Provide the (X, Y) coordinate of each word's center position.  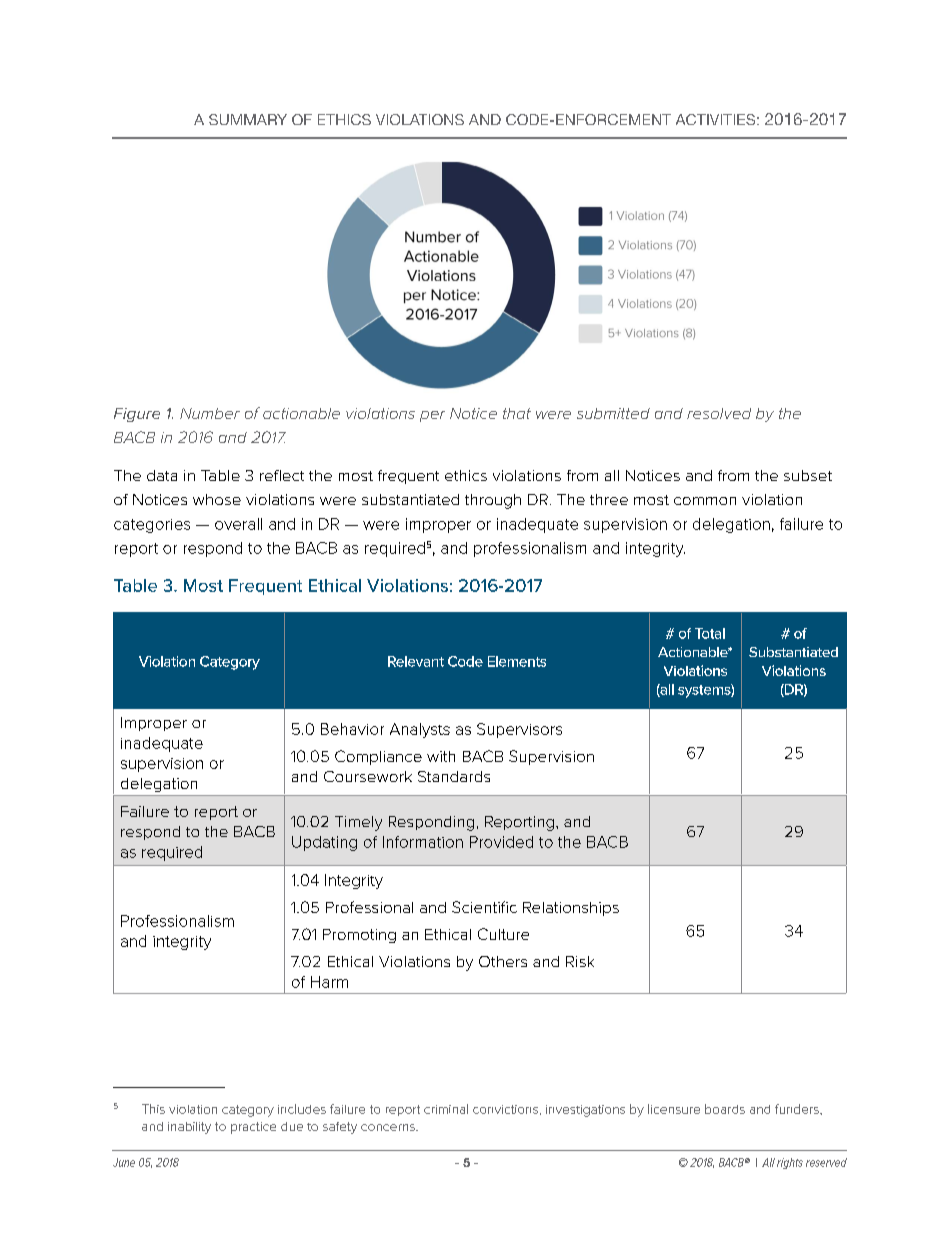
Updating (324, 843)
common (705, 501)
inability (189, 1128)
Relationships (571, 909)
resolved (719, 413)
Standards (454, 776)
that (517, 413)
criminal (446, 1109)
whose (217, 499)
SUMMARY (248, 119)
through (493, 501)
